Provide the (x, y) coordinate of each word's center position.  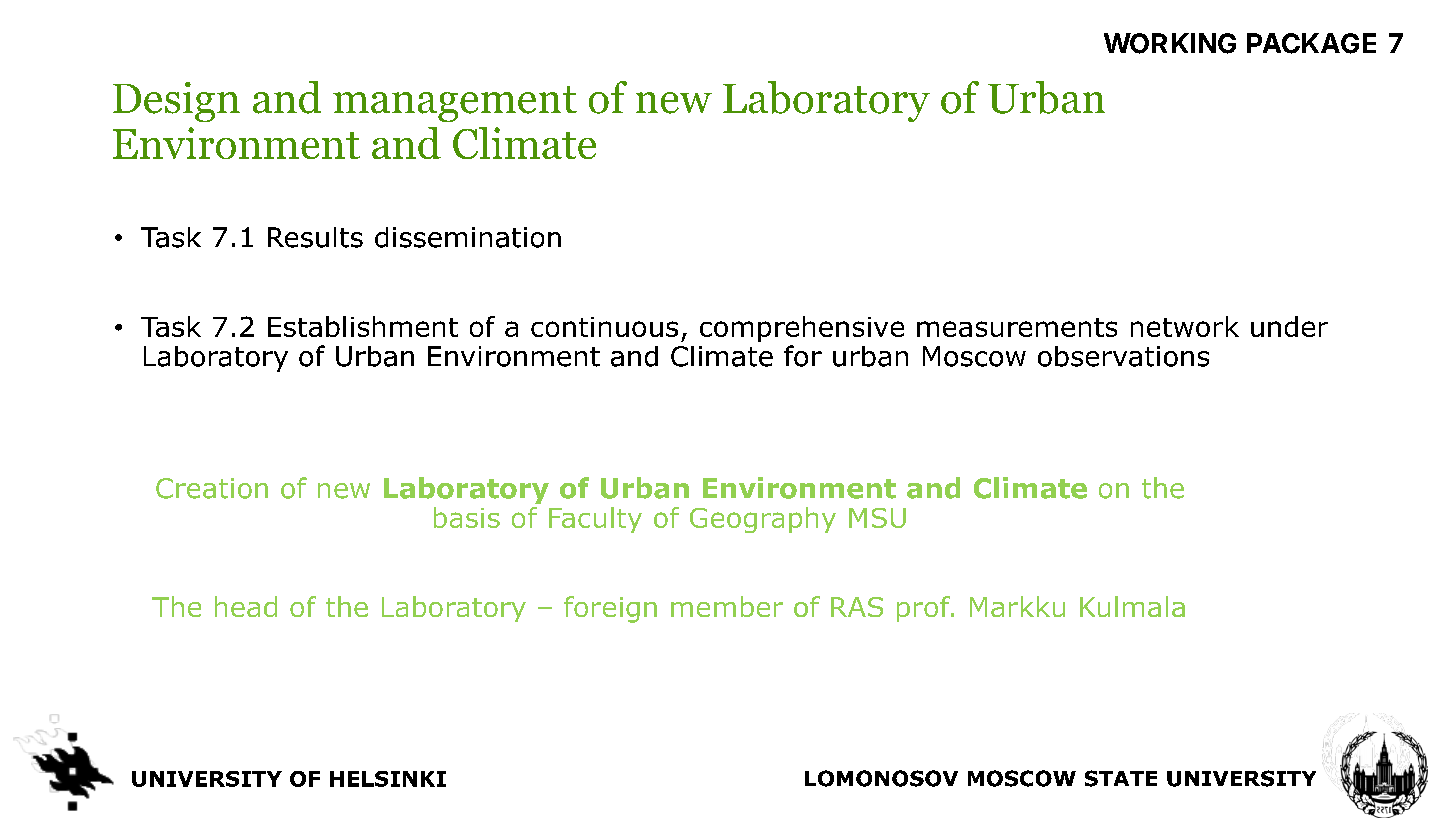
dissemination (468, 237)
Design (176, 102)
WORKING (1170, 43)
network (1185, 326)
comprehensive (802, 329)
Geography (763, 520)
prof (925, 609)
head (246, 606)
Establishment (363, 326)
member (727, 606)
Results (315, 237)
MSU (877, 518)
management (455, 104)
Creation (212, 488)
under (1289, 326)
